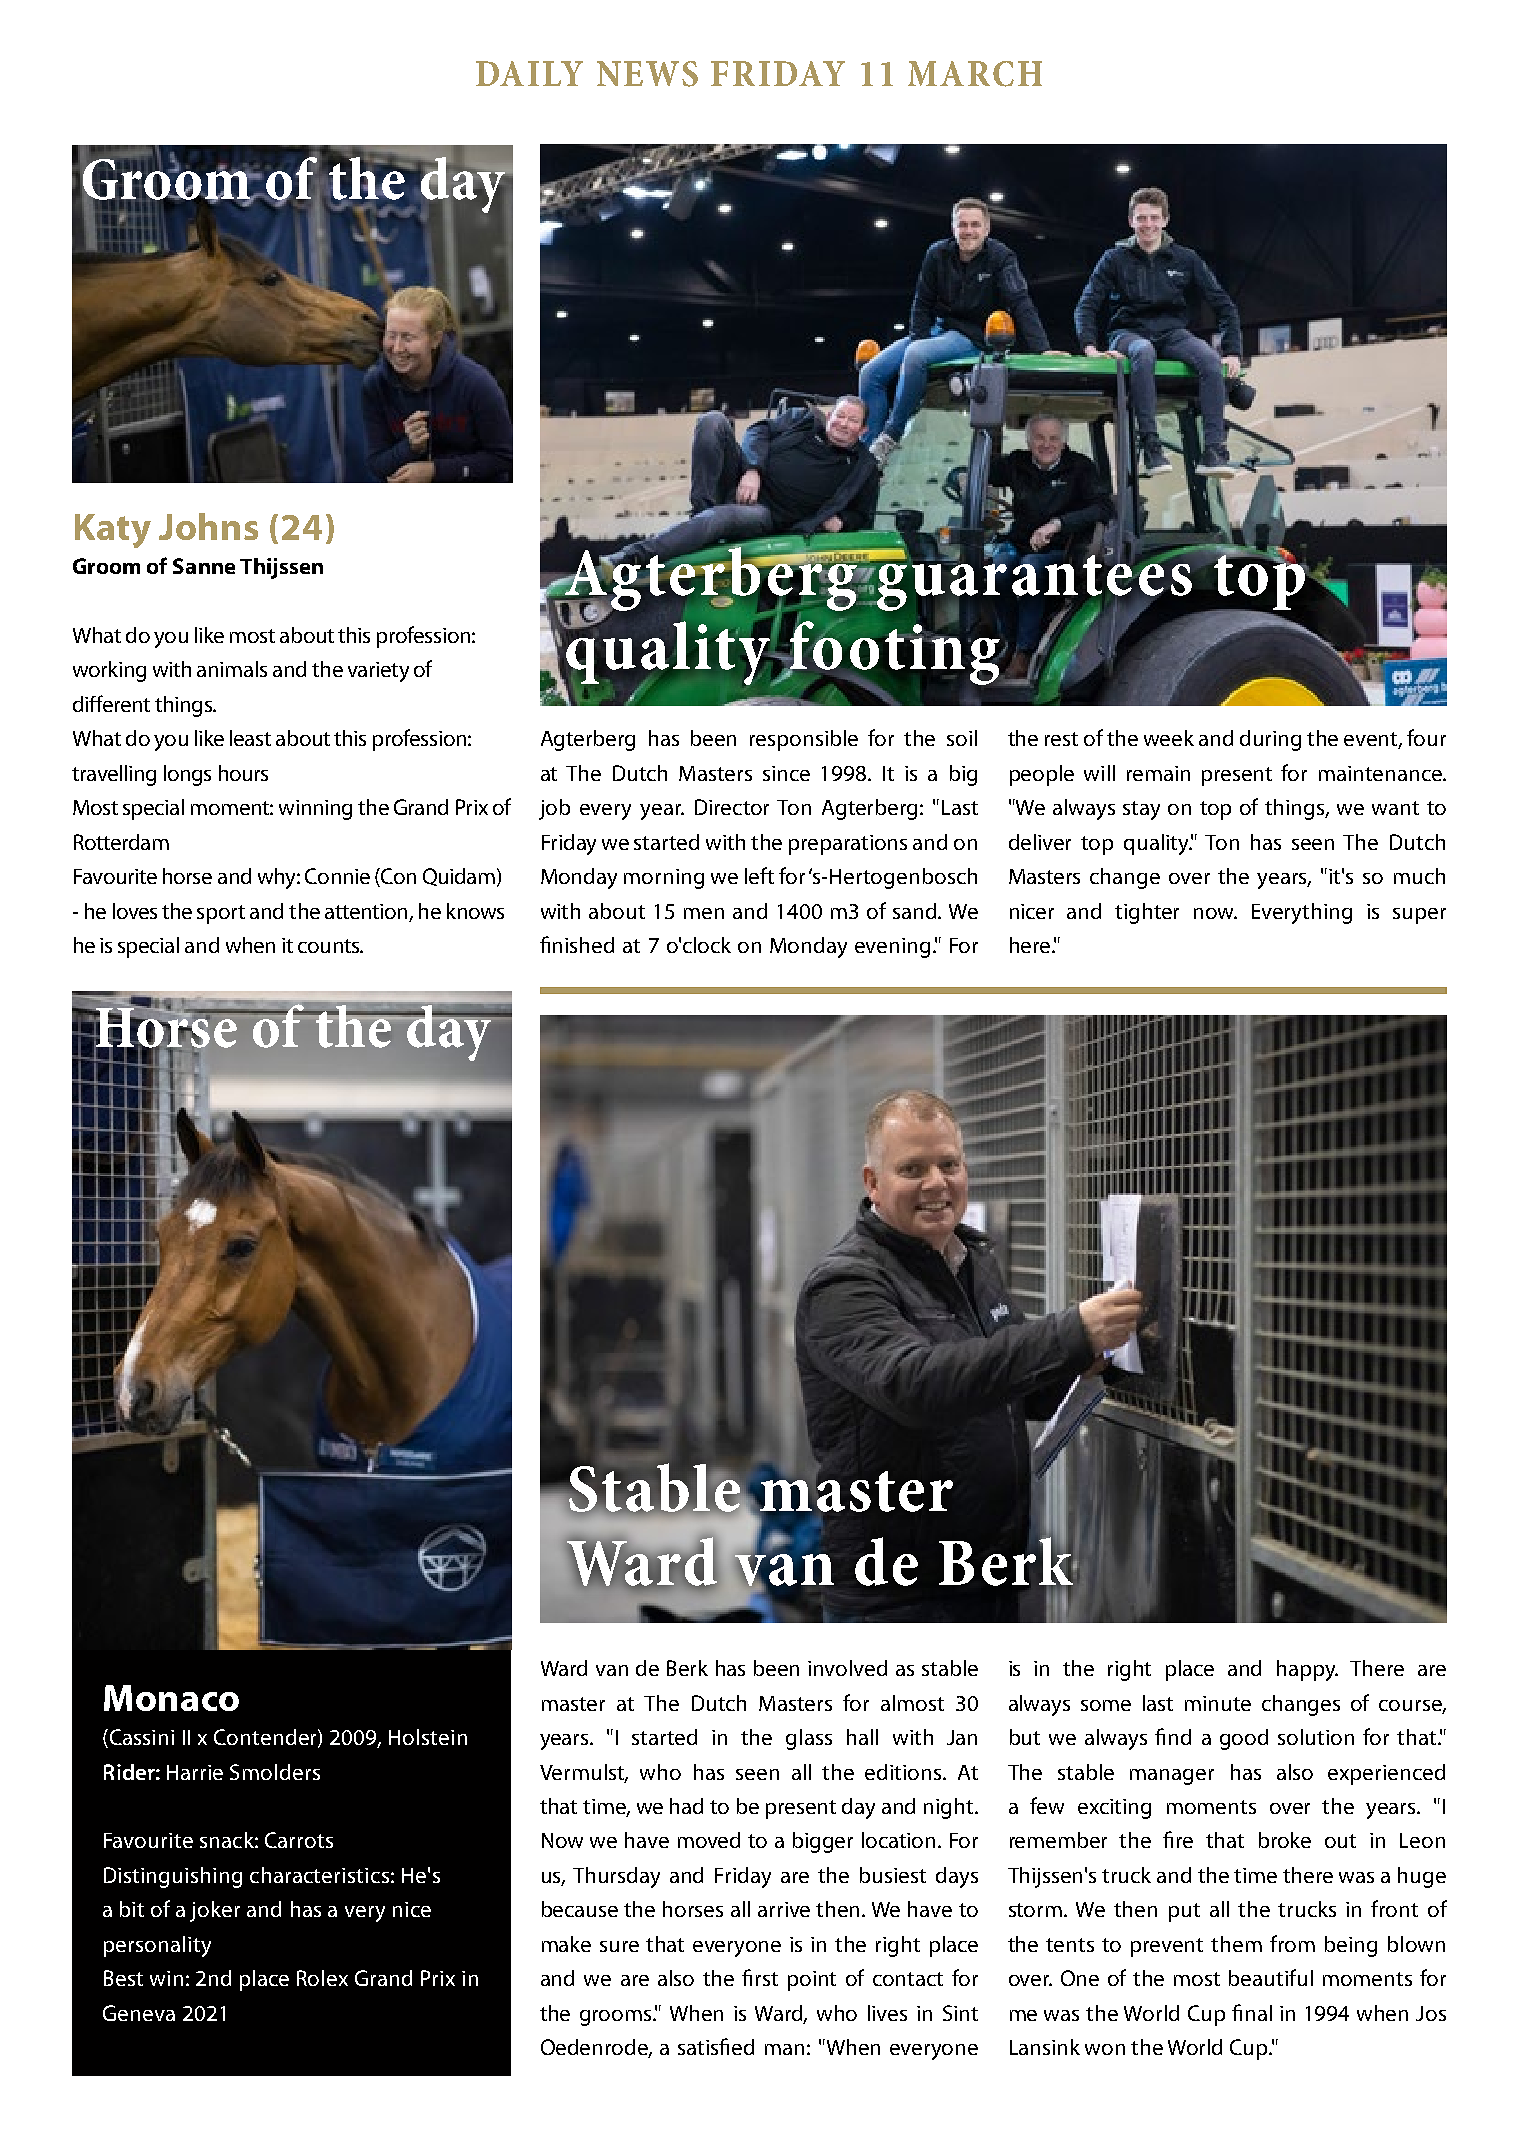  I want to click on Rolex, so click(322, 1978).
